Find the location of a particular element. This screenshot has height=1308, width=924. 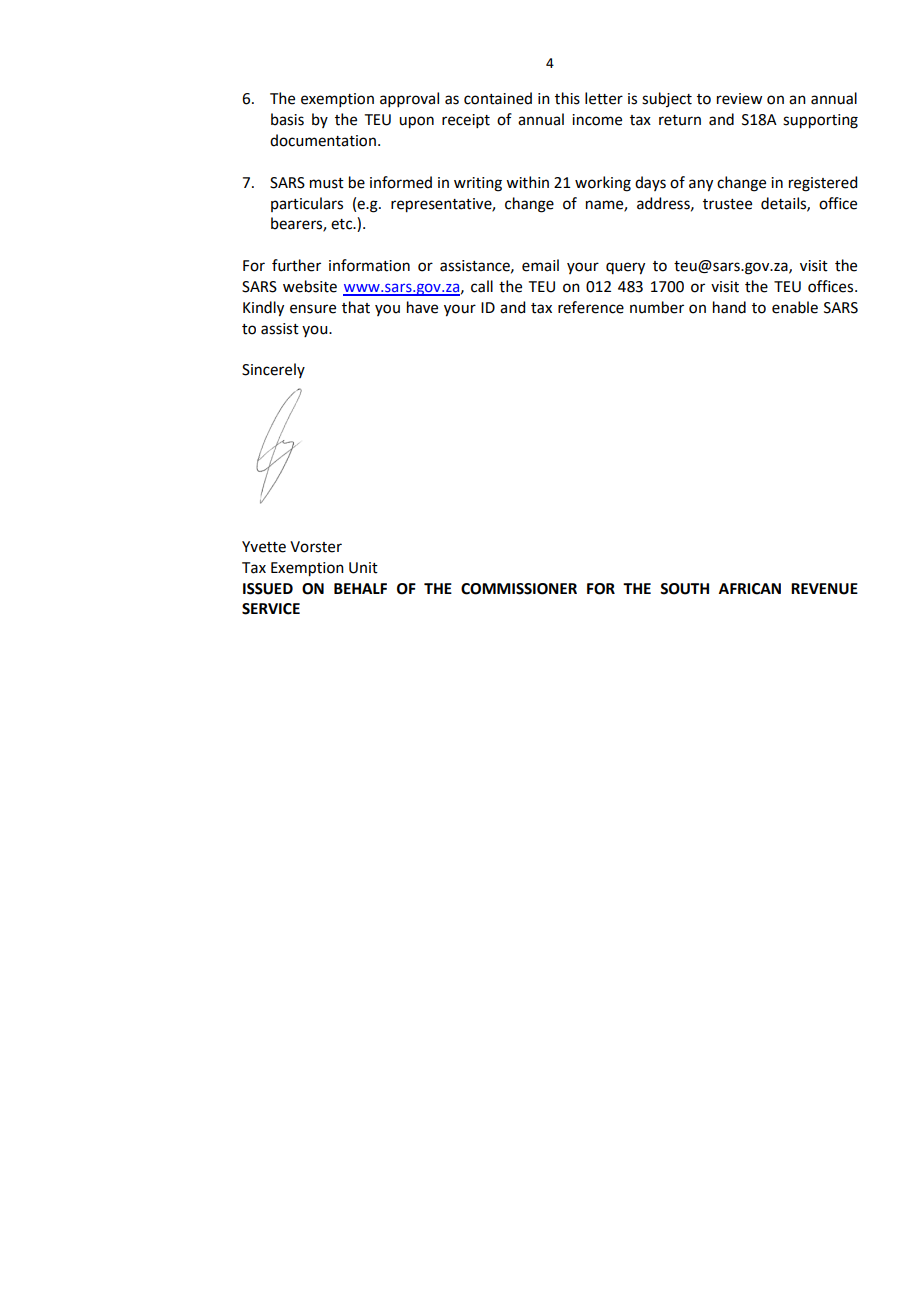

SOUTH is located at coordinates (684, 589).
